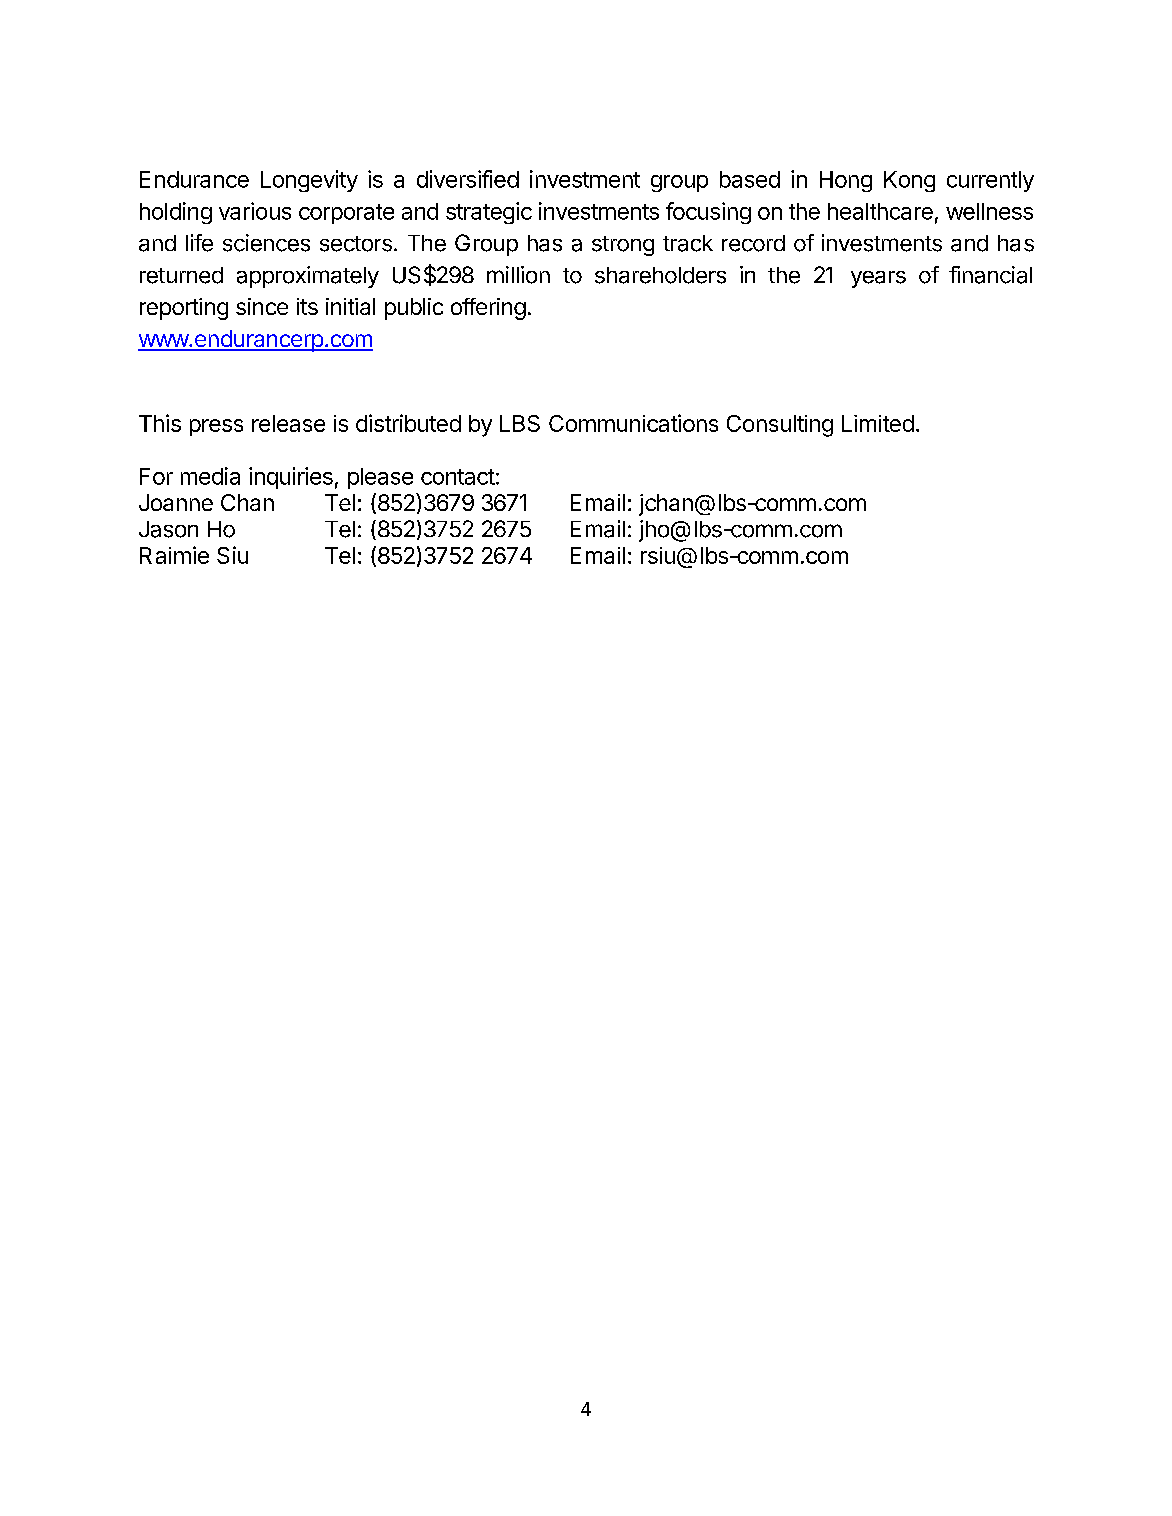 This screenshot has width=1172, height=1516. What do you see at coordinates (408, 423) in the screenshot?
I see `distributed` at bounding box center [408, 423].
